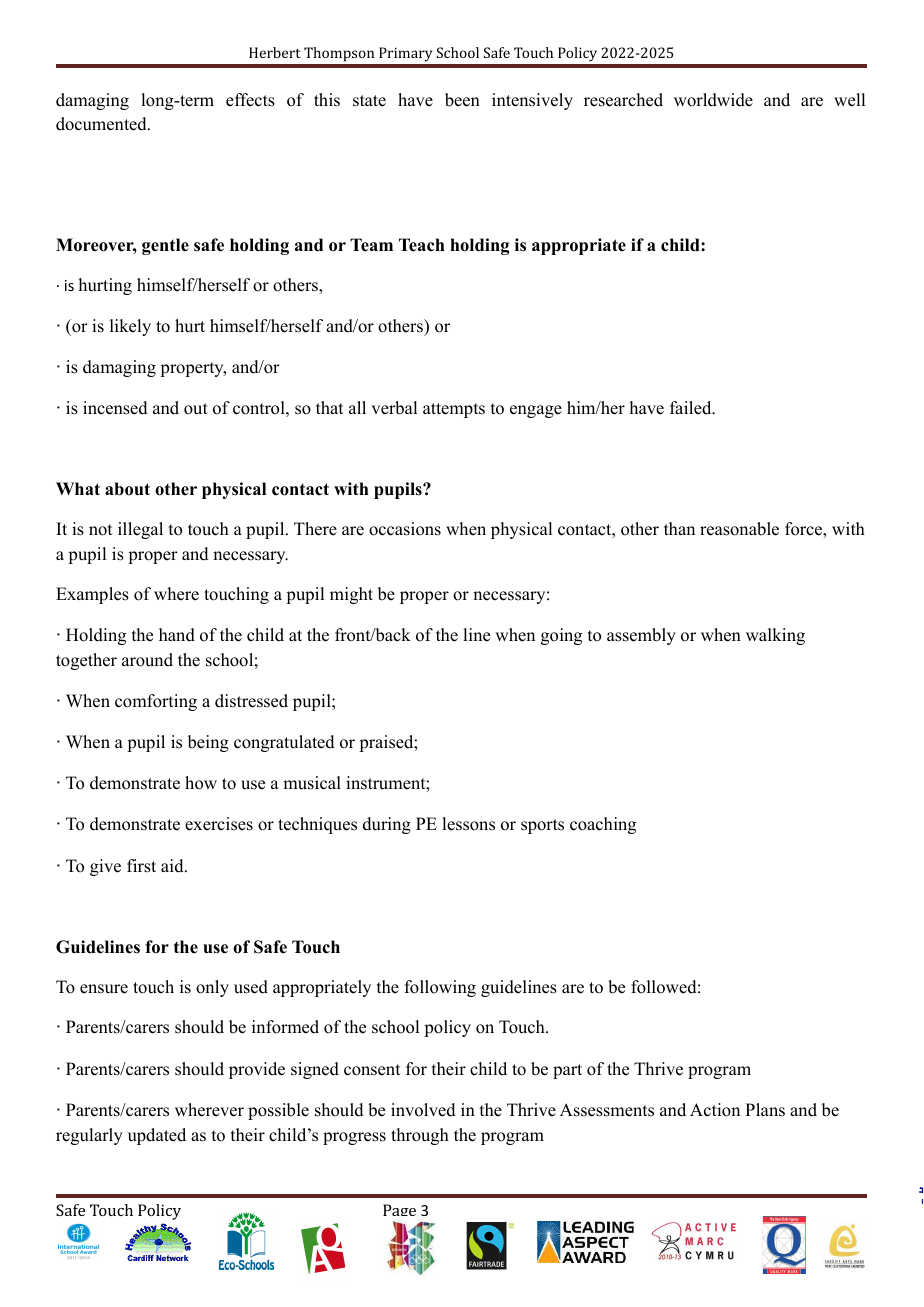 This document has width=924, height=1307. I want to click on worldwide, so click(713, 100).
